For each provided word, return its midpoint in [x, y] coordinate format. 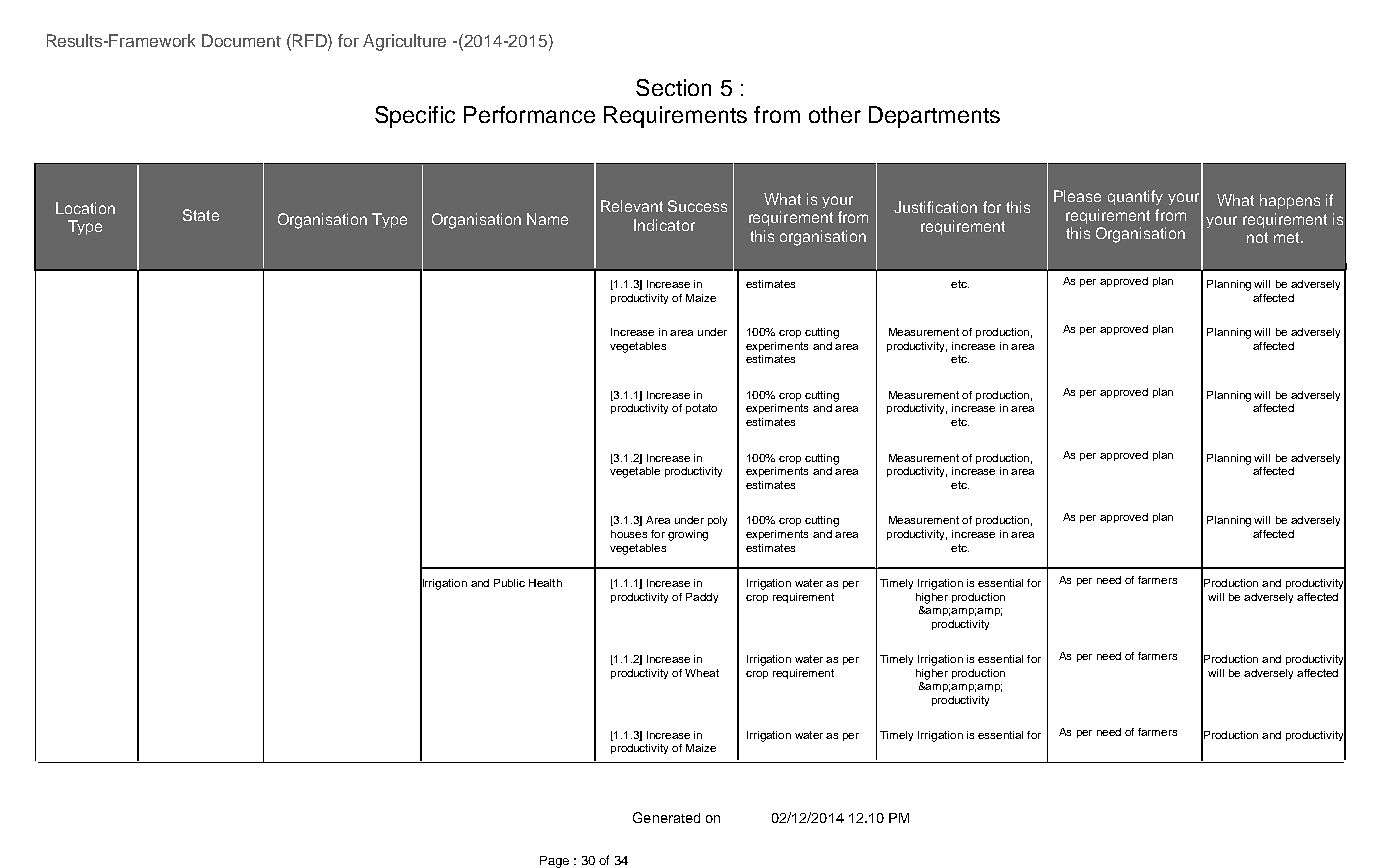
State [201, 215]
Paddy [702, 598]
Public [509, 583]
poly [717, 521]
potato [701, 409]
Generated [666, 817]
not [1257, 237]
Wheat [702, 673]
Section [673, 87]
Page [554, 862]
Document [241, 40]
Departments [934, 117]
